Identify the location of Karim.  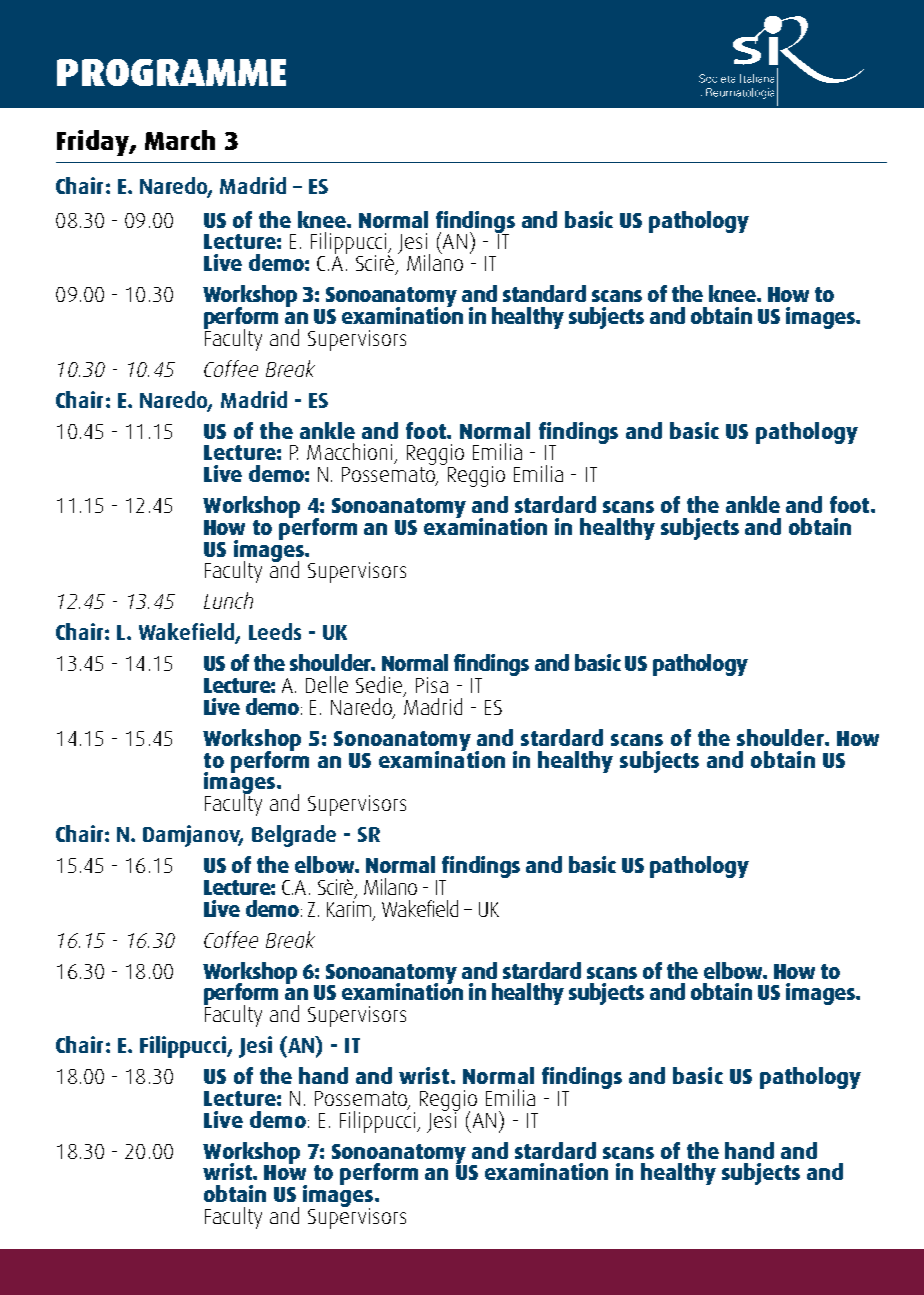
(350, 908).
